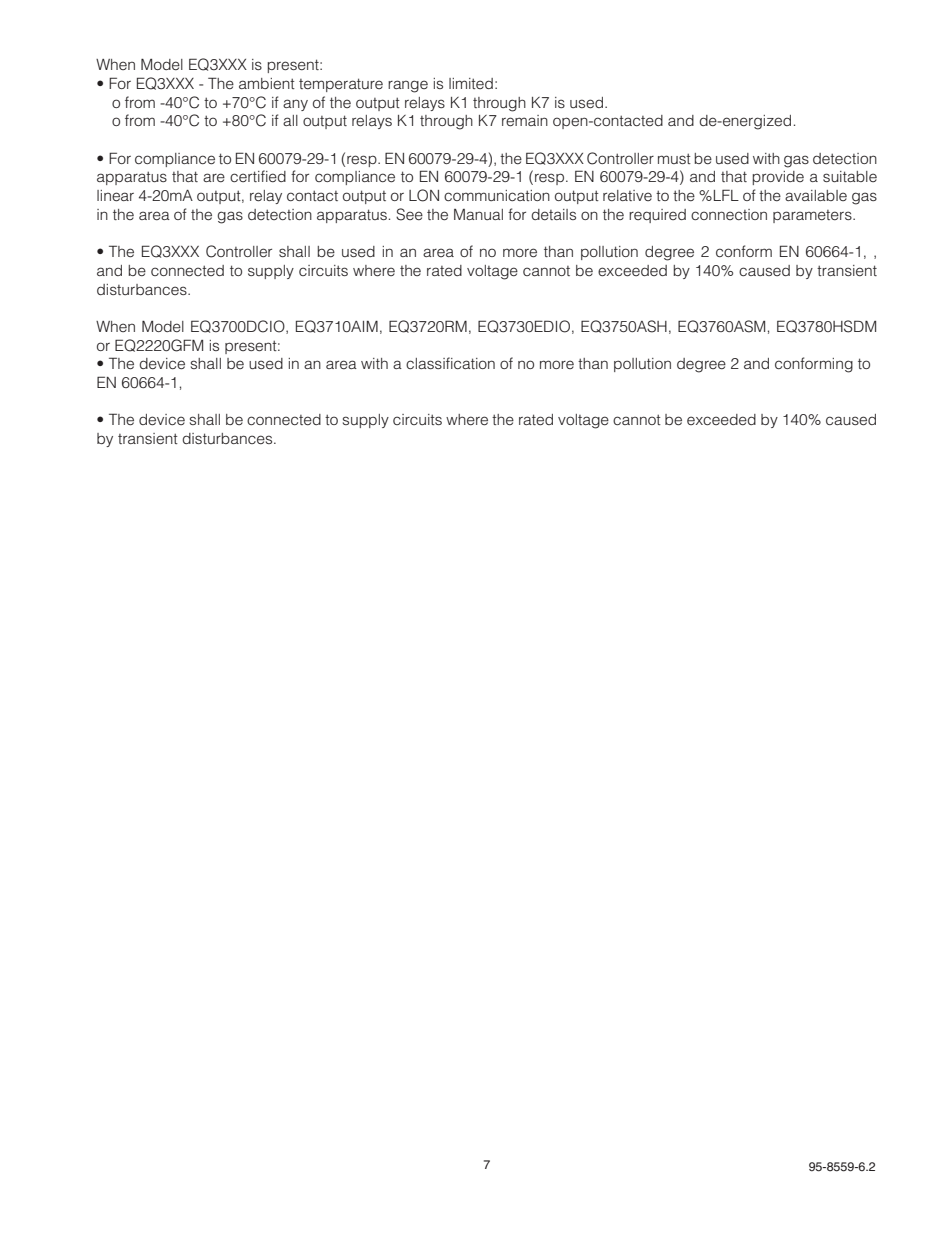 This page has width=952, height=1233. What do you see at coordinates (525, 121) in the page?
I see `remain` at bounding box center [525, 121].
